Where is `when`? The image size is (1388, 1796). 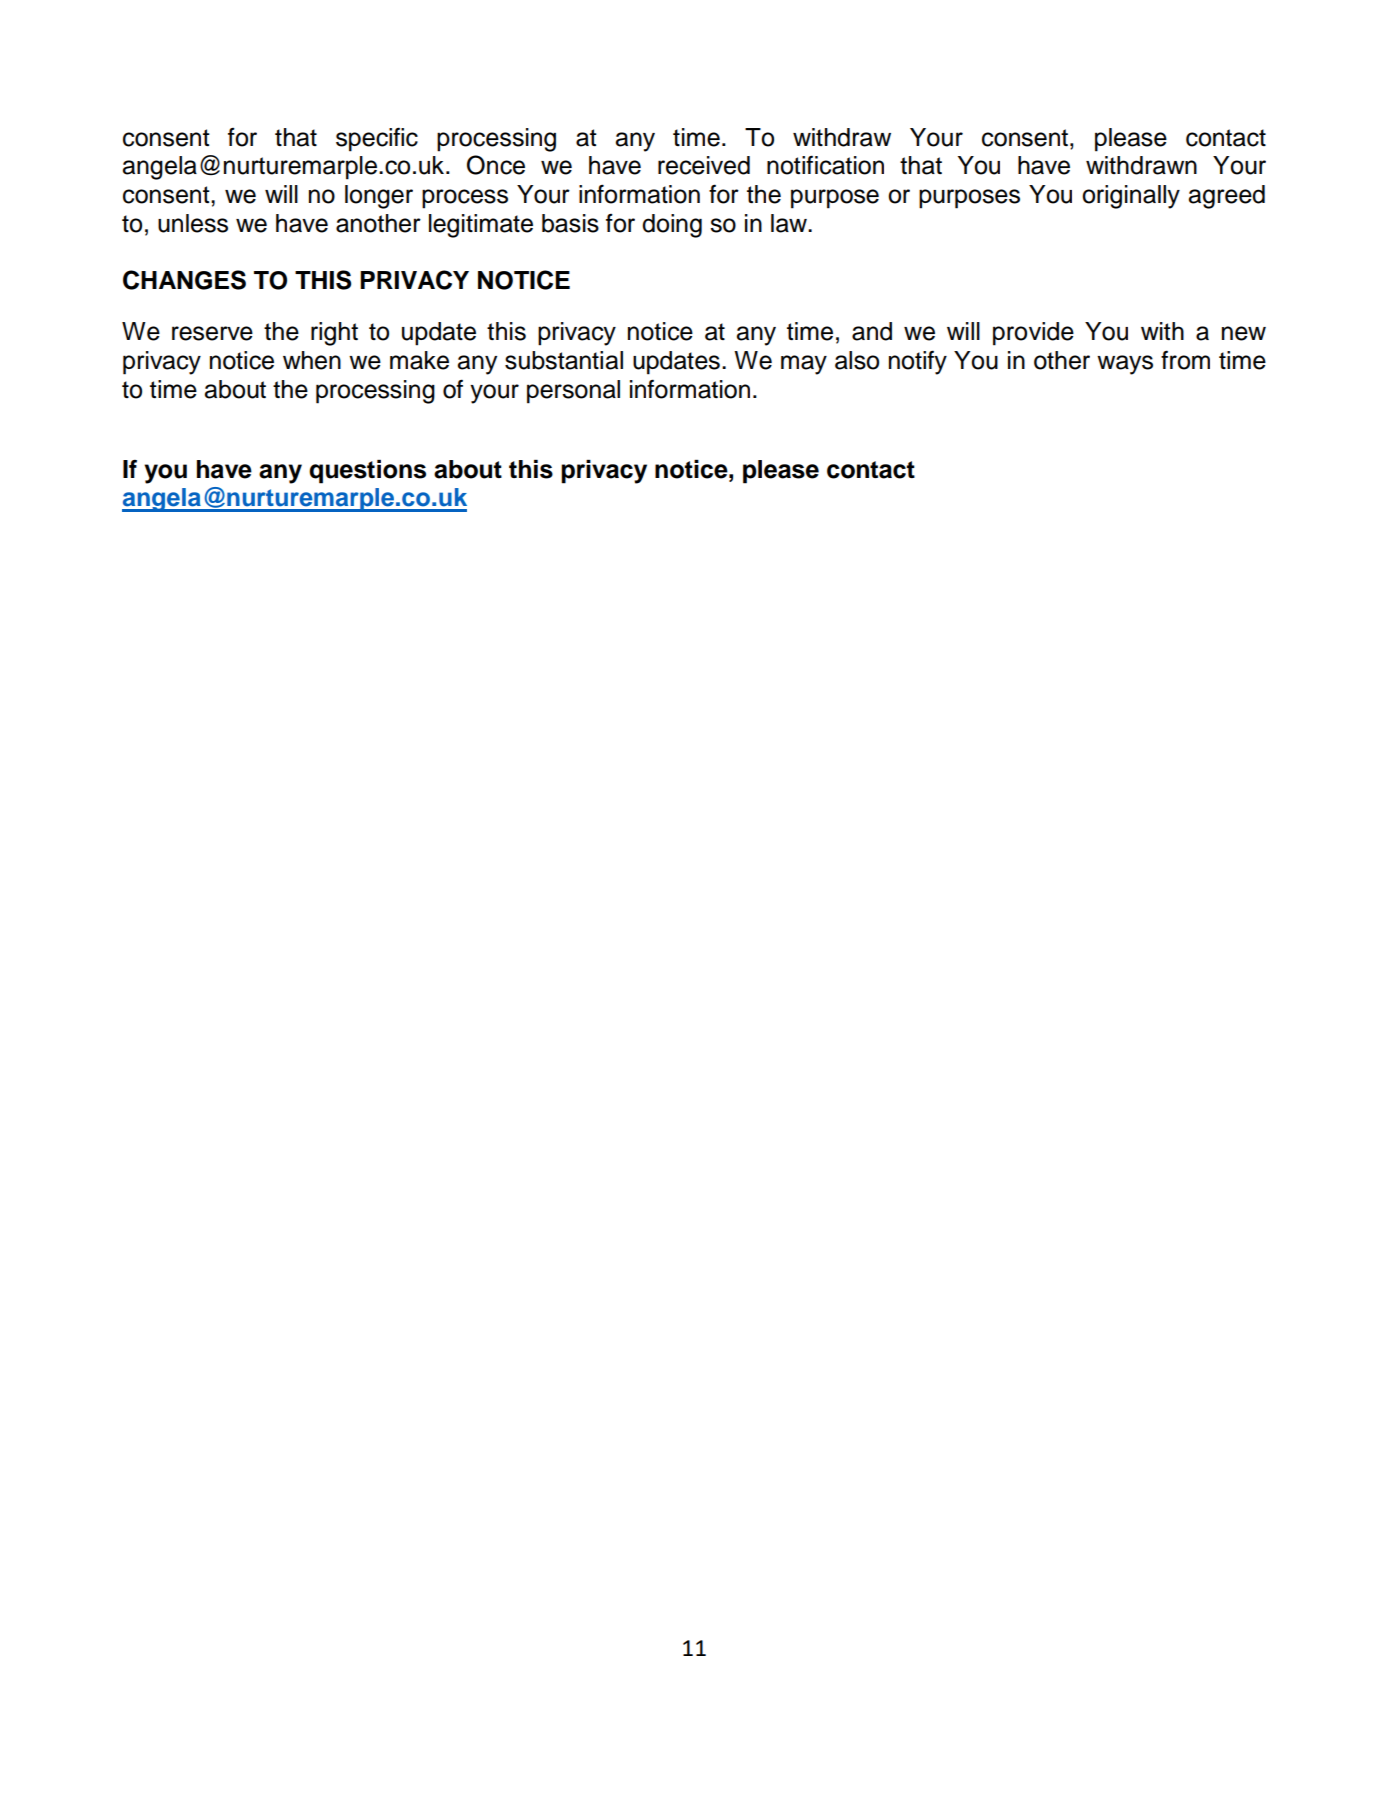 when is located at coordinates (312, 360).
